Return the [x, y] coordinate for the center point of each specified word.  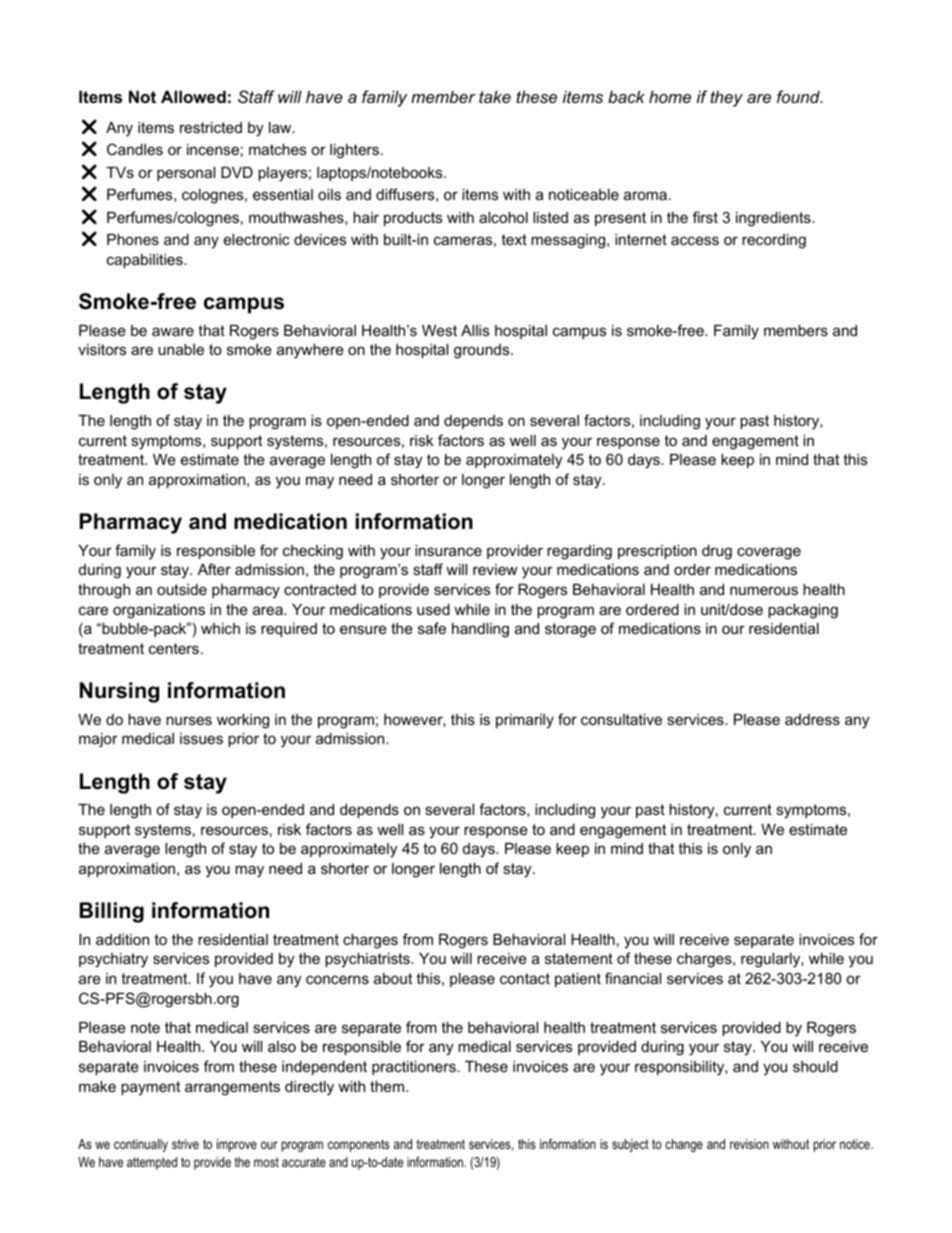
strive [185, 1144]
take [495, 96]
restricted [211, 127]
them [388, 1086]
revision [749, 1144]
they [726, 98]
